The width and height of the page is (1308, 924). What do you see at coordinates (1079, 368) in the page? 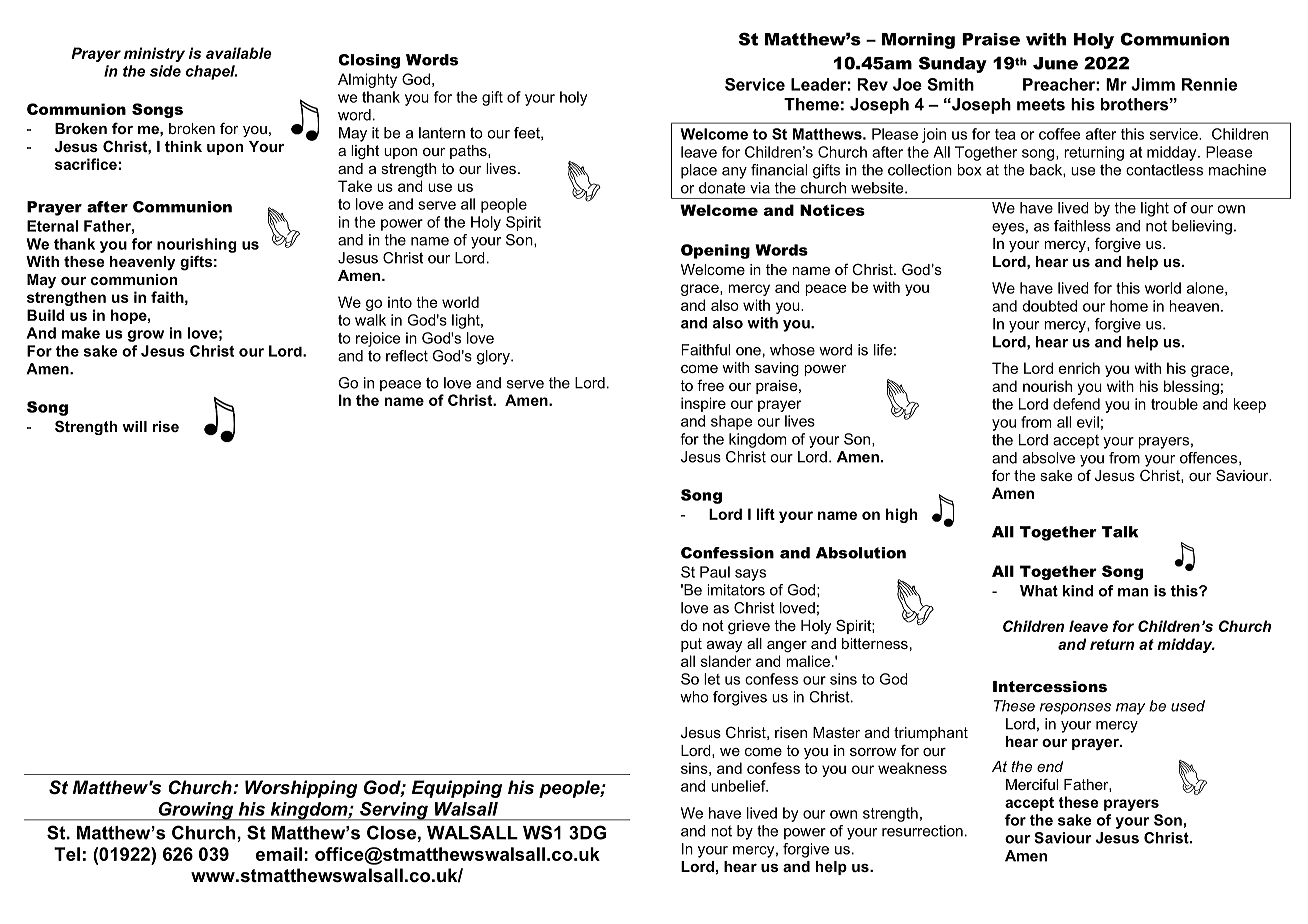
I see `enrich` at bounding box center [1079, 368].
